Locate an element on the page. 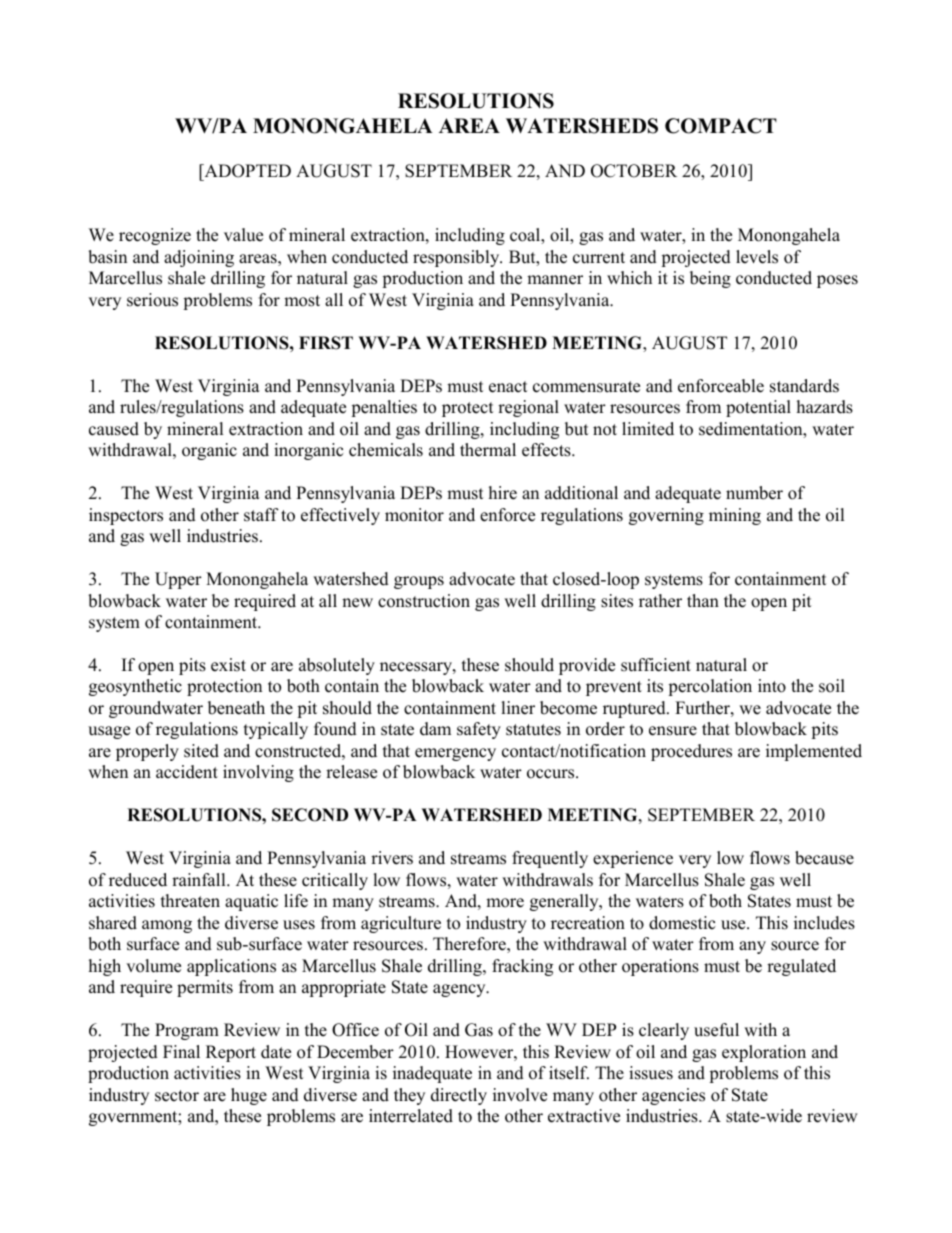  directly is located at coordinates (459, 1096).
